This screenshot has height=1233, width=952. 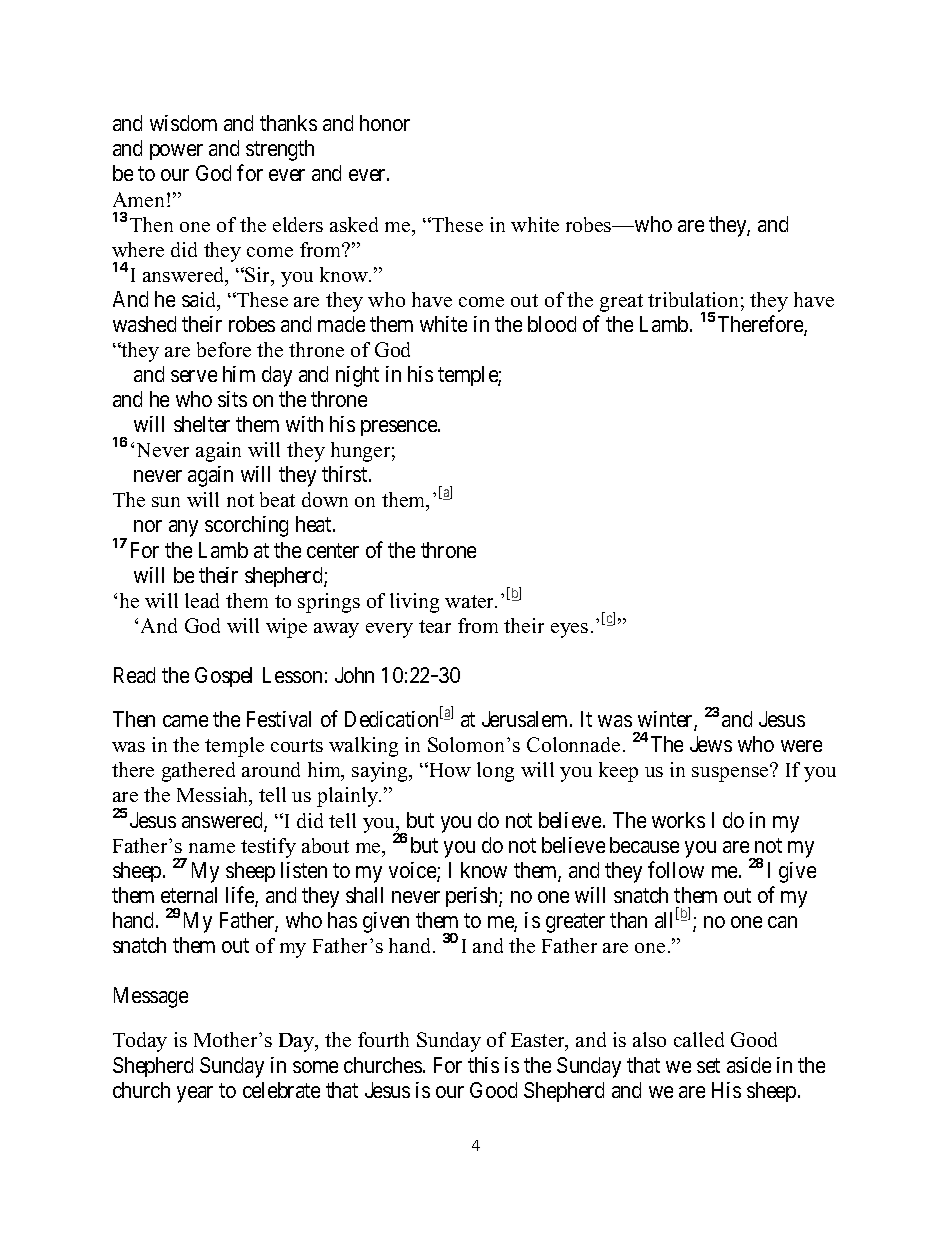 What do you see at coordinates (176, 152) in the screenshot?
I see `power` at bounding box center [176, 152].
